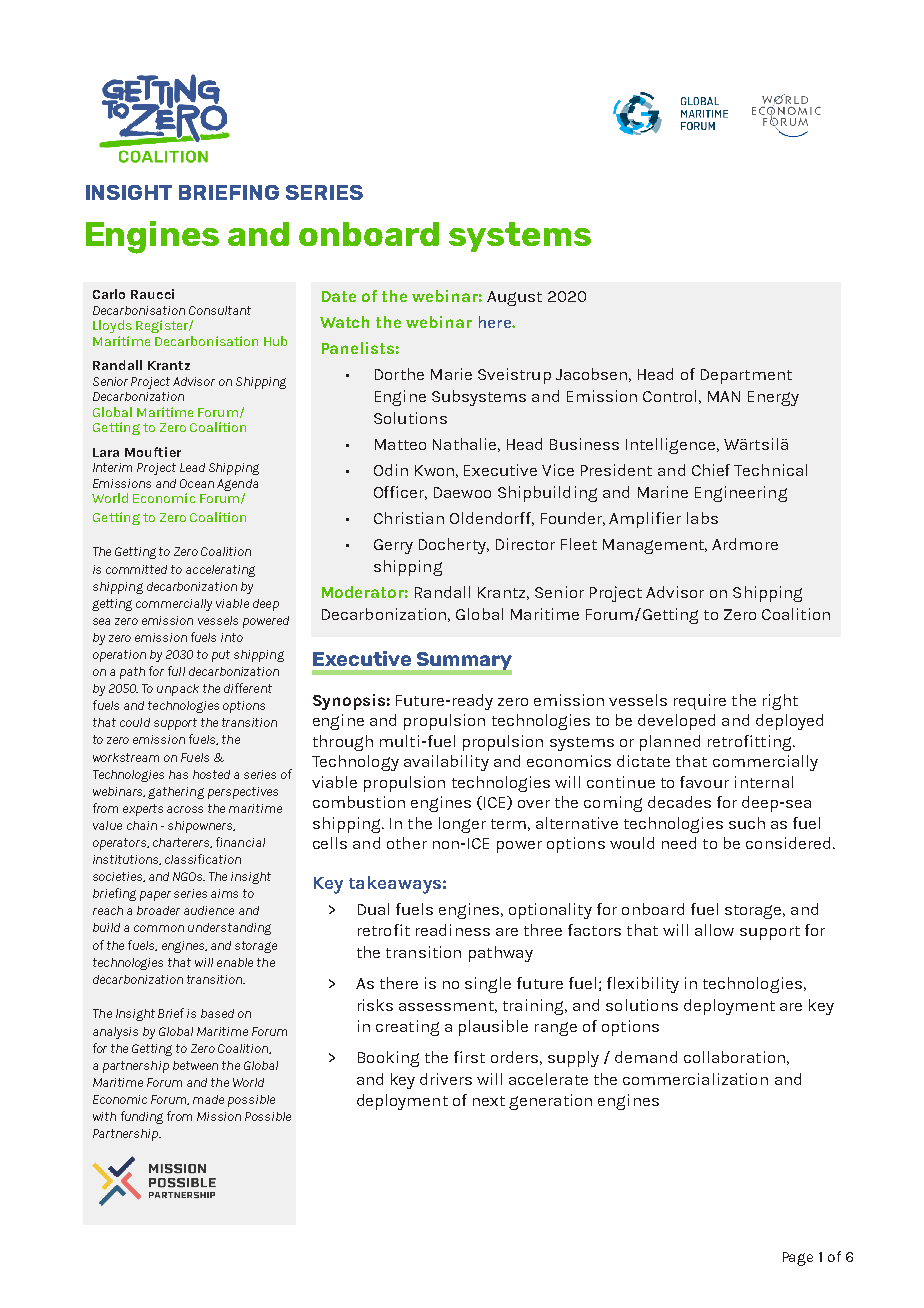 This page has height=1308, width=924. Describe the element at coordinates (217, 1013) in the page. I see `based` at that location.
